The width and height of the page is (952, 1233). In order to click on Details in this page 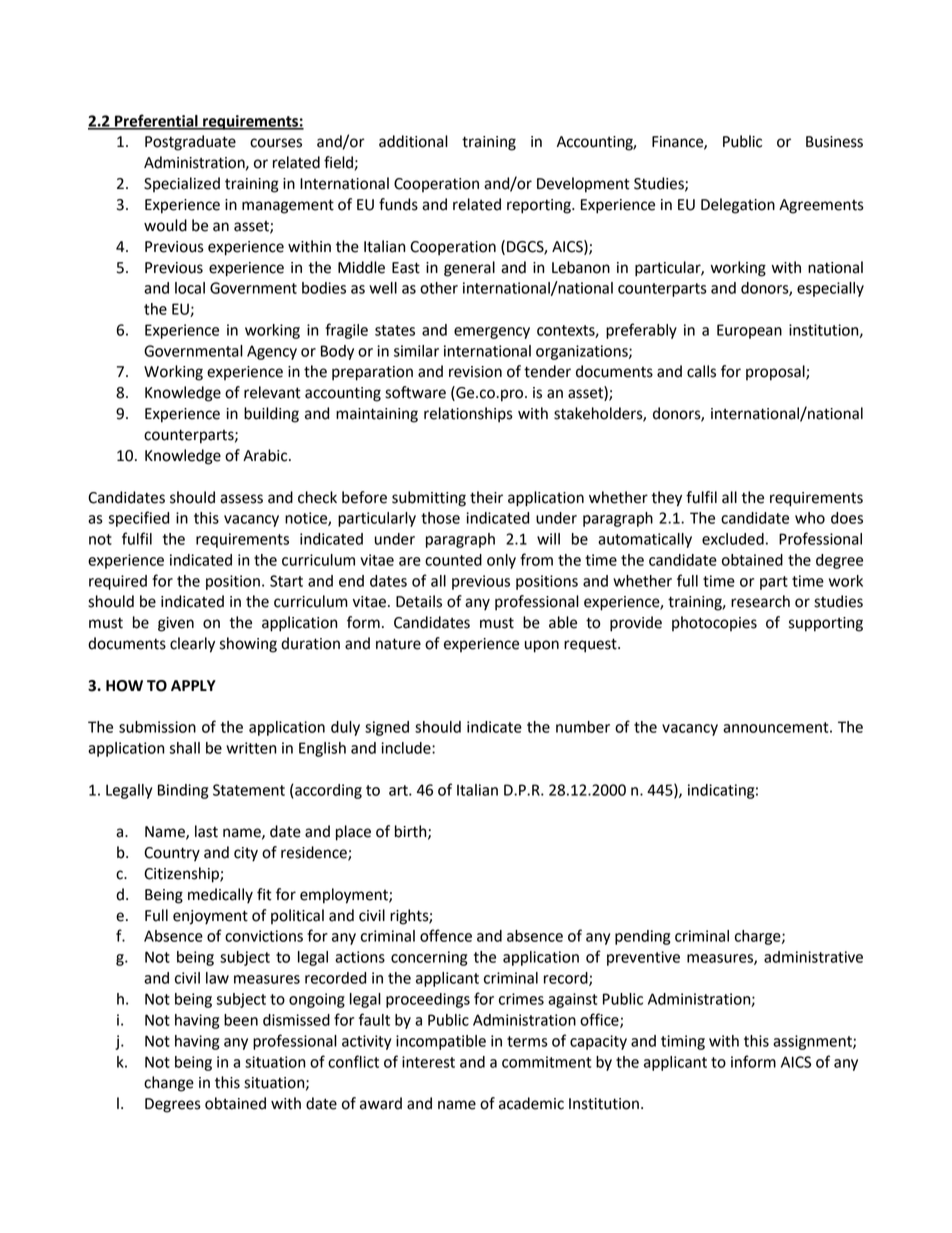, I will do `click(419, 601)`.
